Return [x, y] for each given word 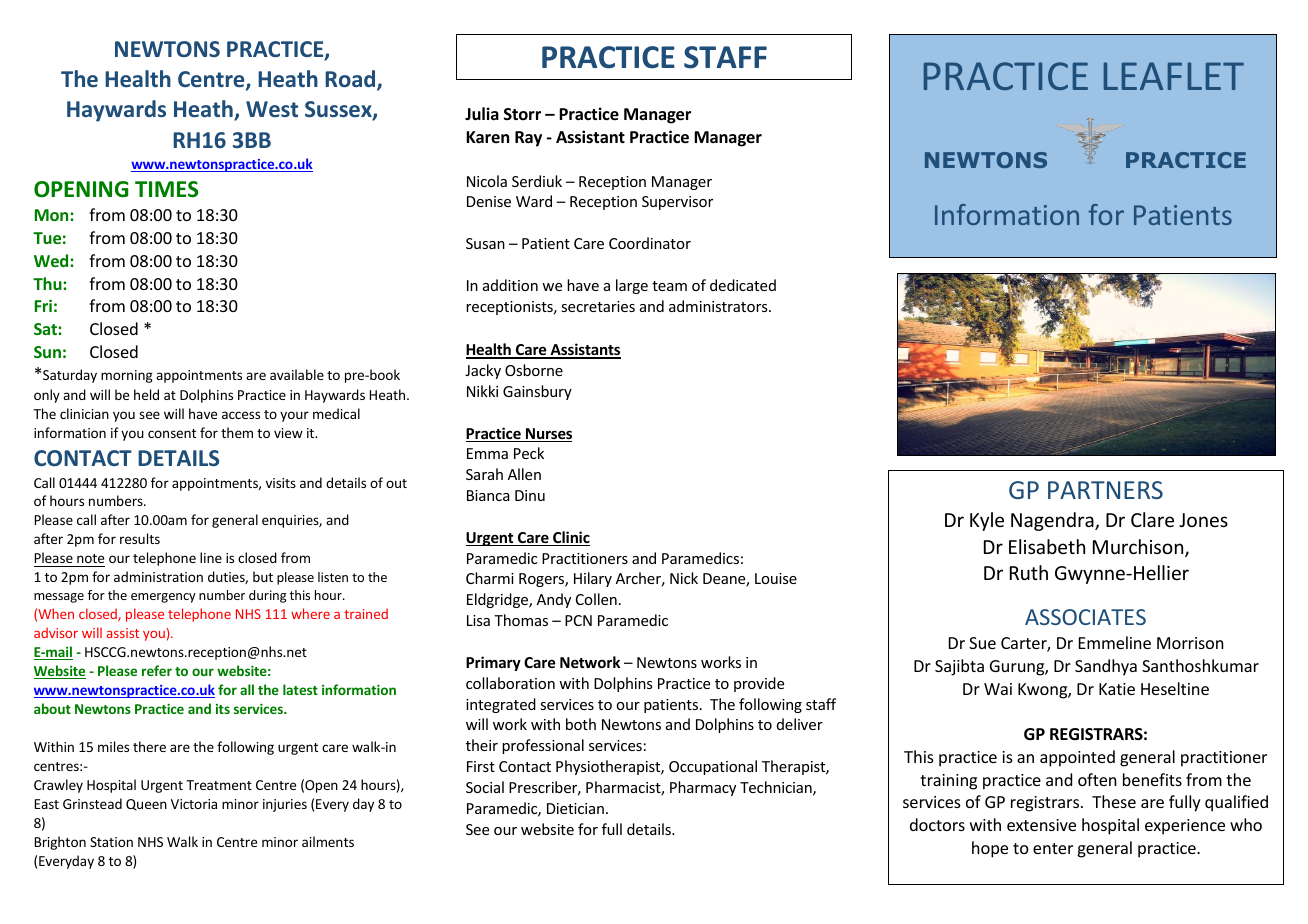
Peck [529, 453]
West [272, 109]
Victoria [194, 804]
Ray [528, 139]
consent [172, 433]
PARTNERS [1105, 490]
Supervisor [677, 203]
